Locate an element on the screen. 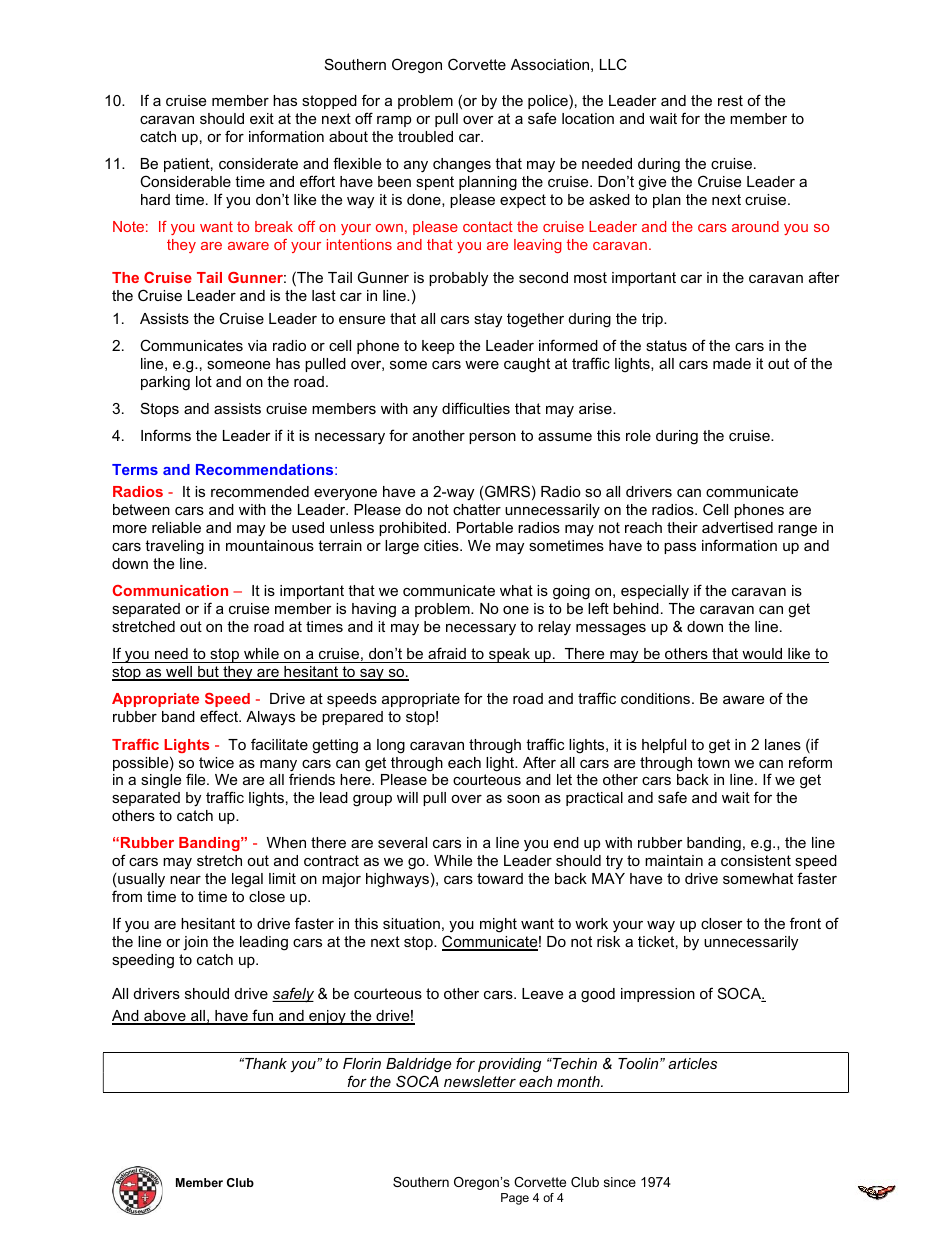 The image size is (952, 1233). file is located at coordinates (197, 779).
